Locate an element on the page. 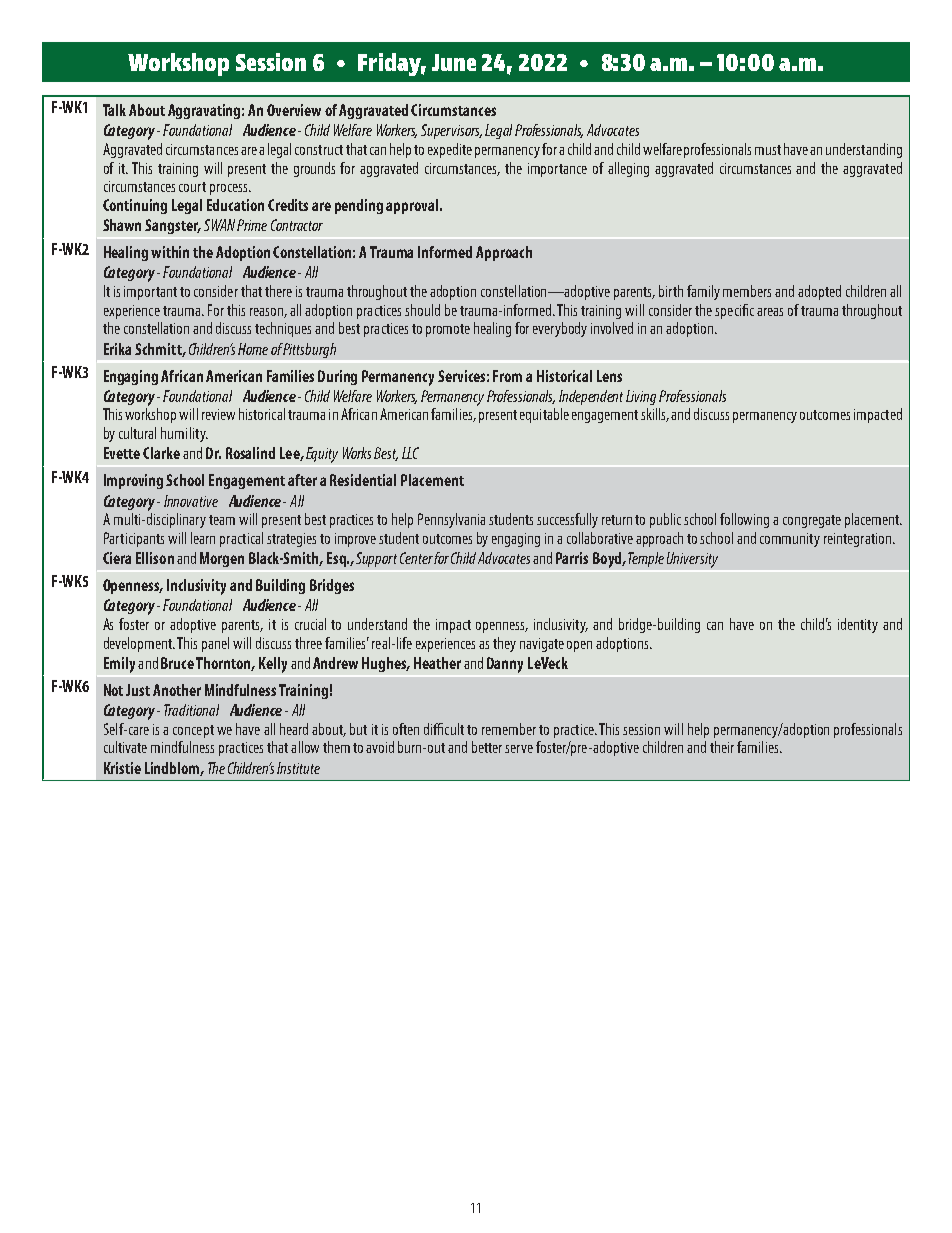 The height and width of the image is (1233, 952). better is located at coordinates (487, 747).
